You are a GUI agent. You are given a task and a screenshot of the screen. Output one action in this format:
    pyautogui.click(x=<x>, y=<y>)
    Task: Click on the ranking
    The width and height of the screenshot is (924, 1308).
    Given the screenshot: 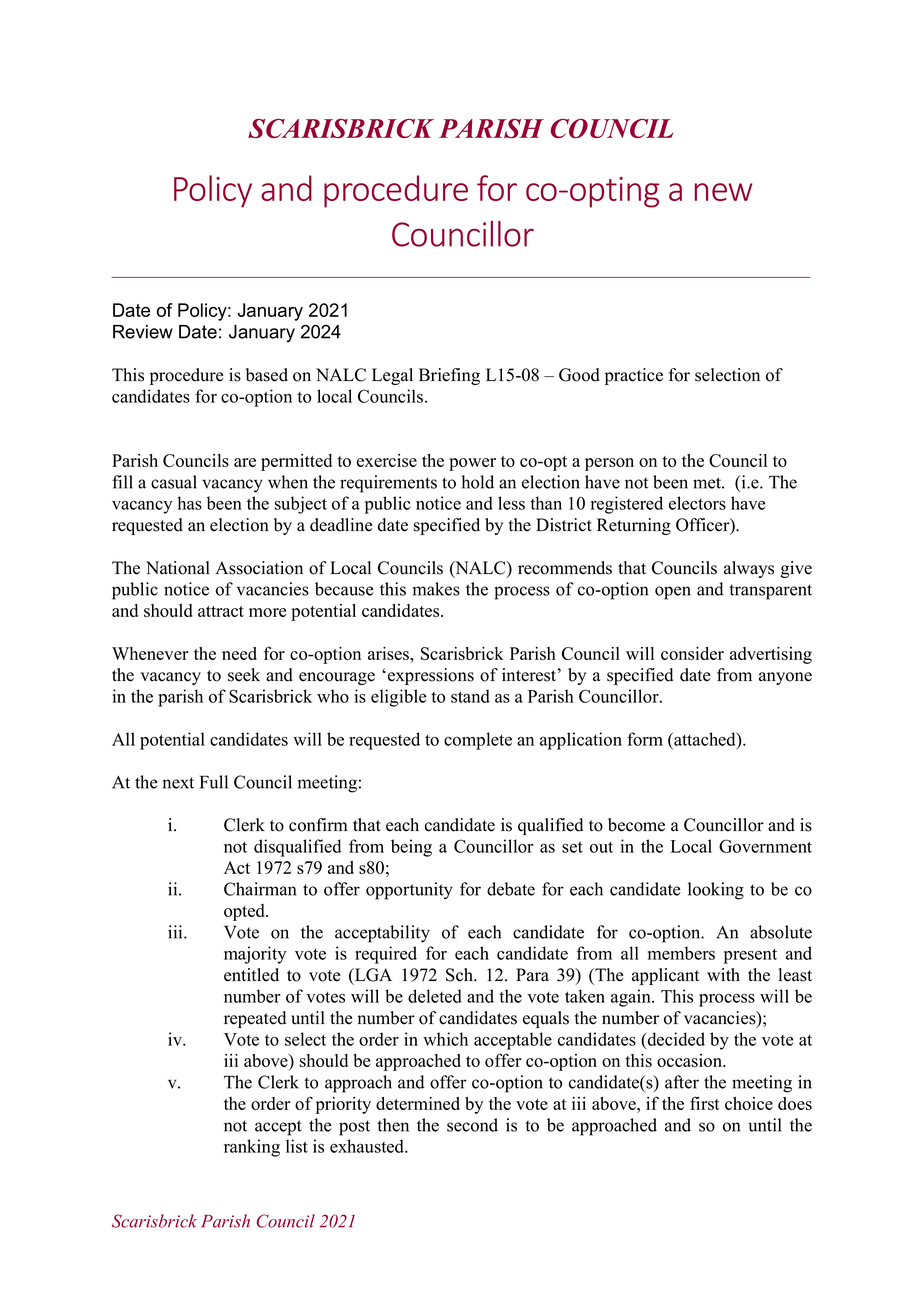 What is the action you would take?
    pyautogui.click(x=252, y=1148)
